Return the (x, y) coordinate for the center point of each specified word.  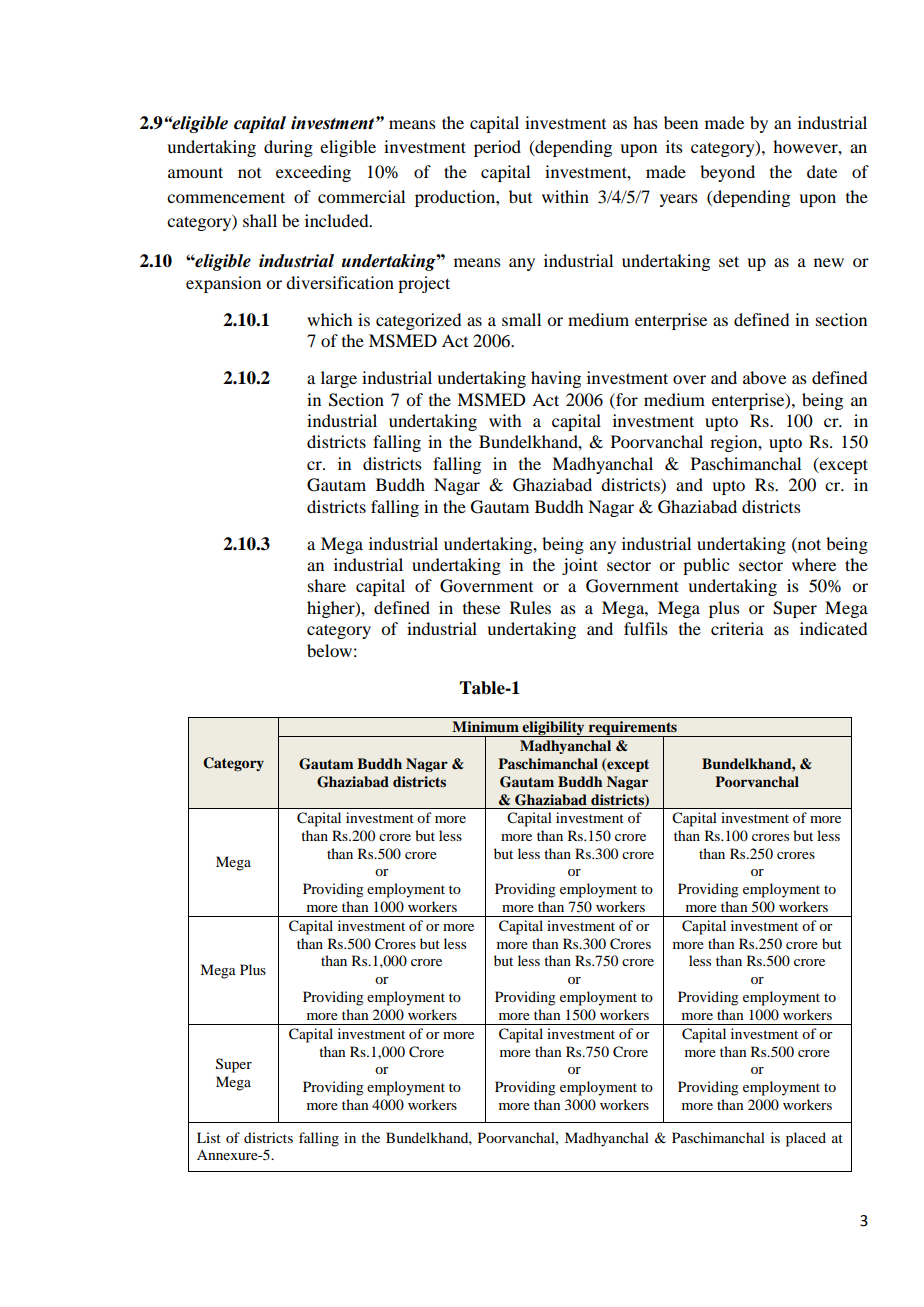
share (327, 585)
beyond (727, 173)
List (209, 1137)
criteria (737, 628)
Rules (530, 607)
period (497, 148)
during (288, 148)
